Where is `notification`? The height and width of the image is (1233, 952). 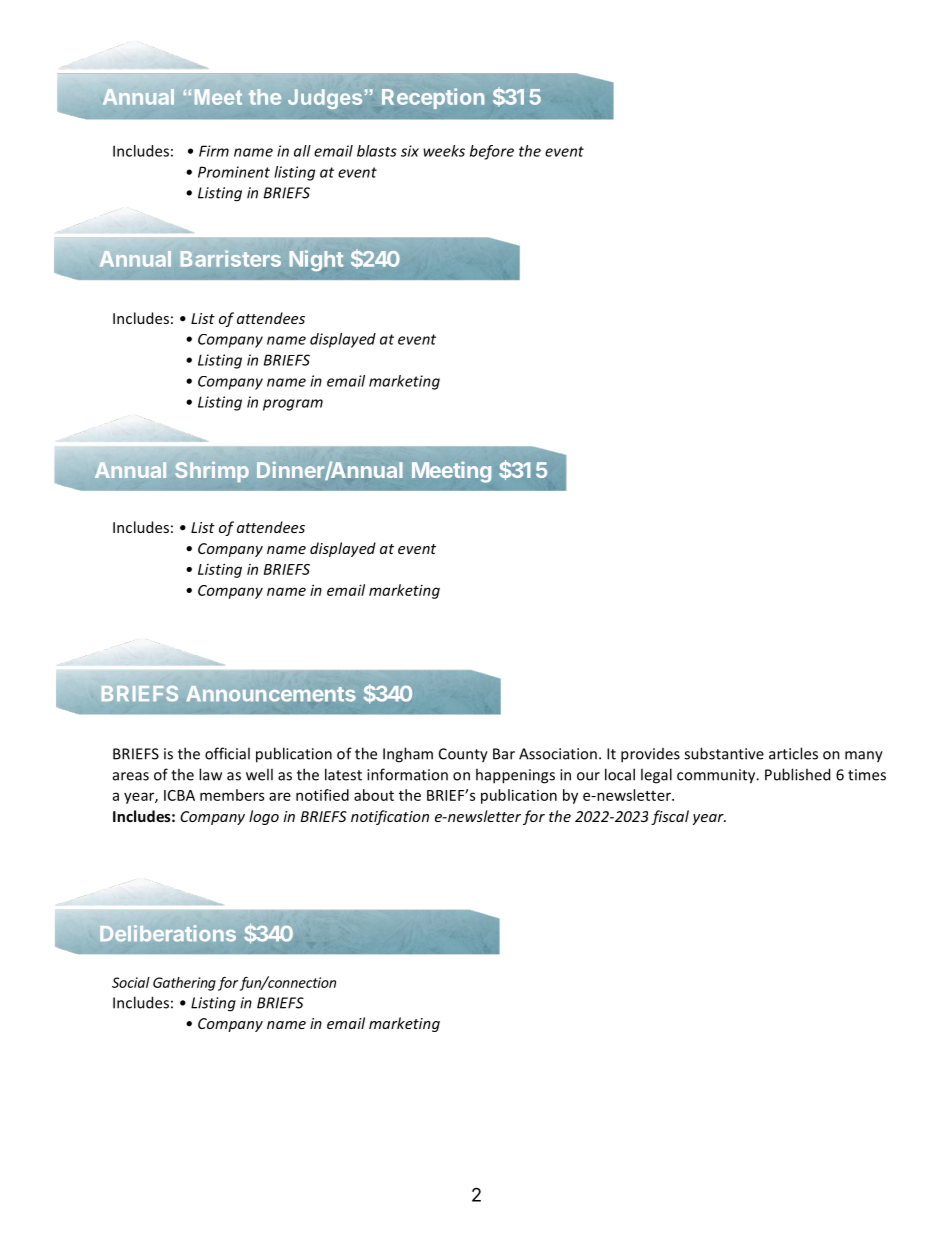 notification is located at coordinates (390, 817).
